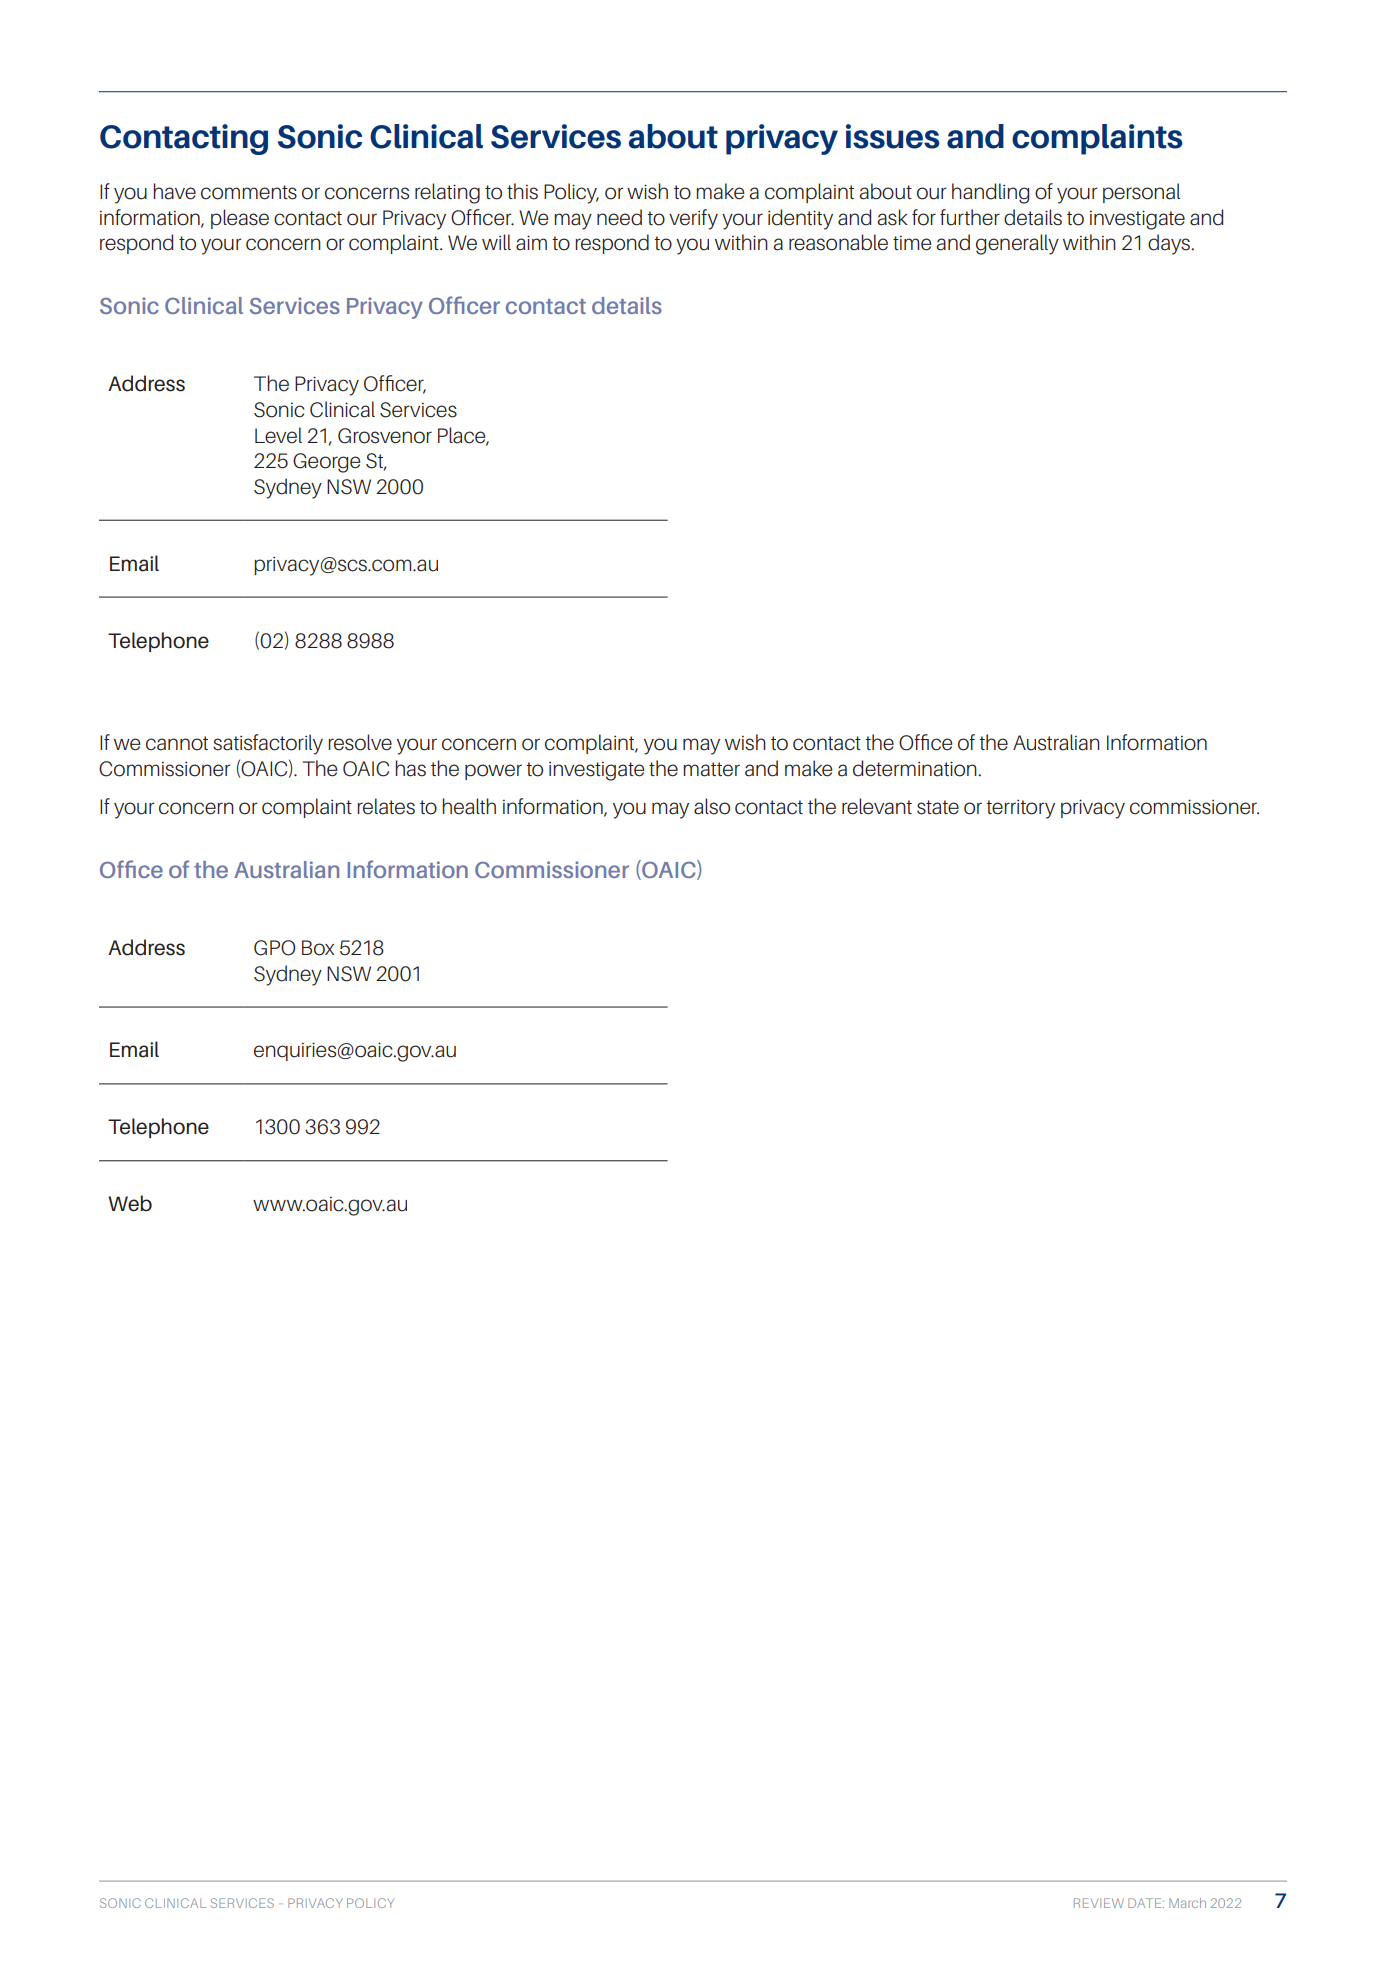 The width and height of the screenshot is (1386, 1961). What do you see at coordinates (1099, 1903) in the screenshot?
I see `REVIEW` at bounding box center [1099, 1903].
